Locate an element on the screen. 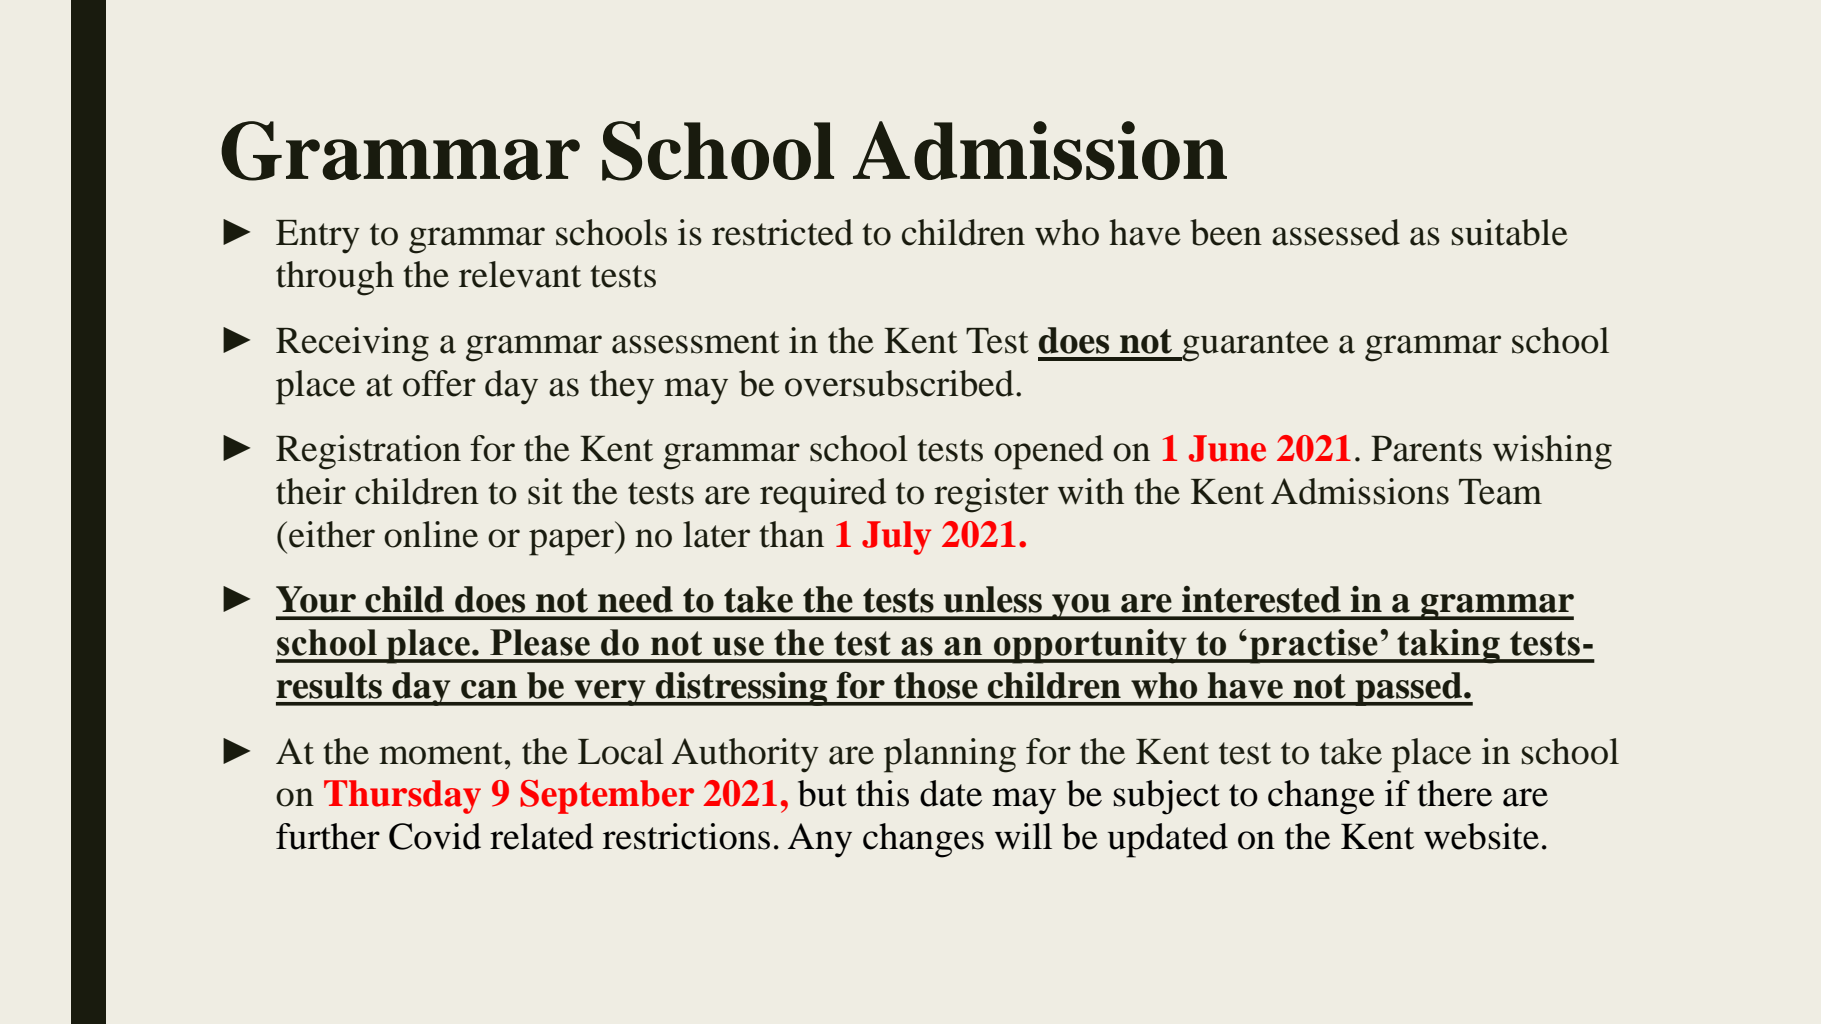 This screenshot has height=1024, width=1821. website is located at coordinates (1481, 836).
